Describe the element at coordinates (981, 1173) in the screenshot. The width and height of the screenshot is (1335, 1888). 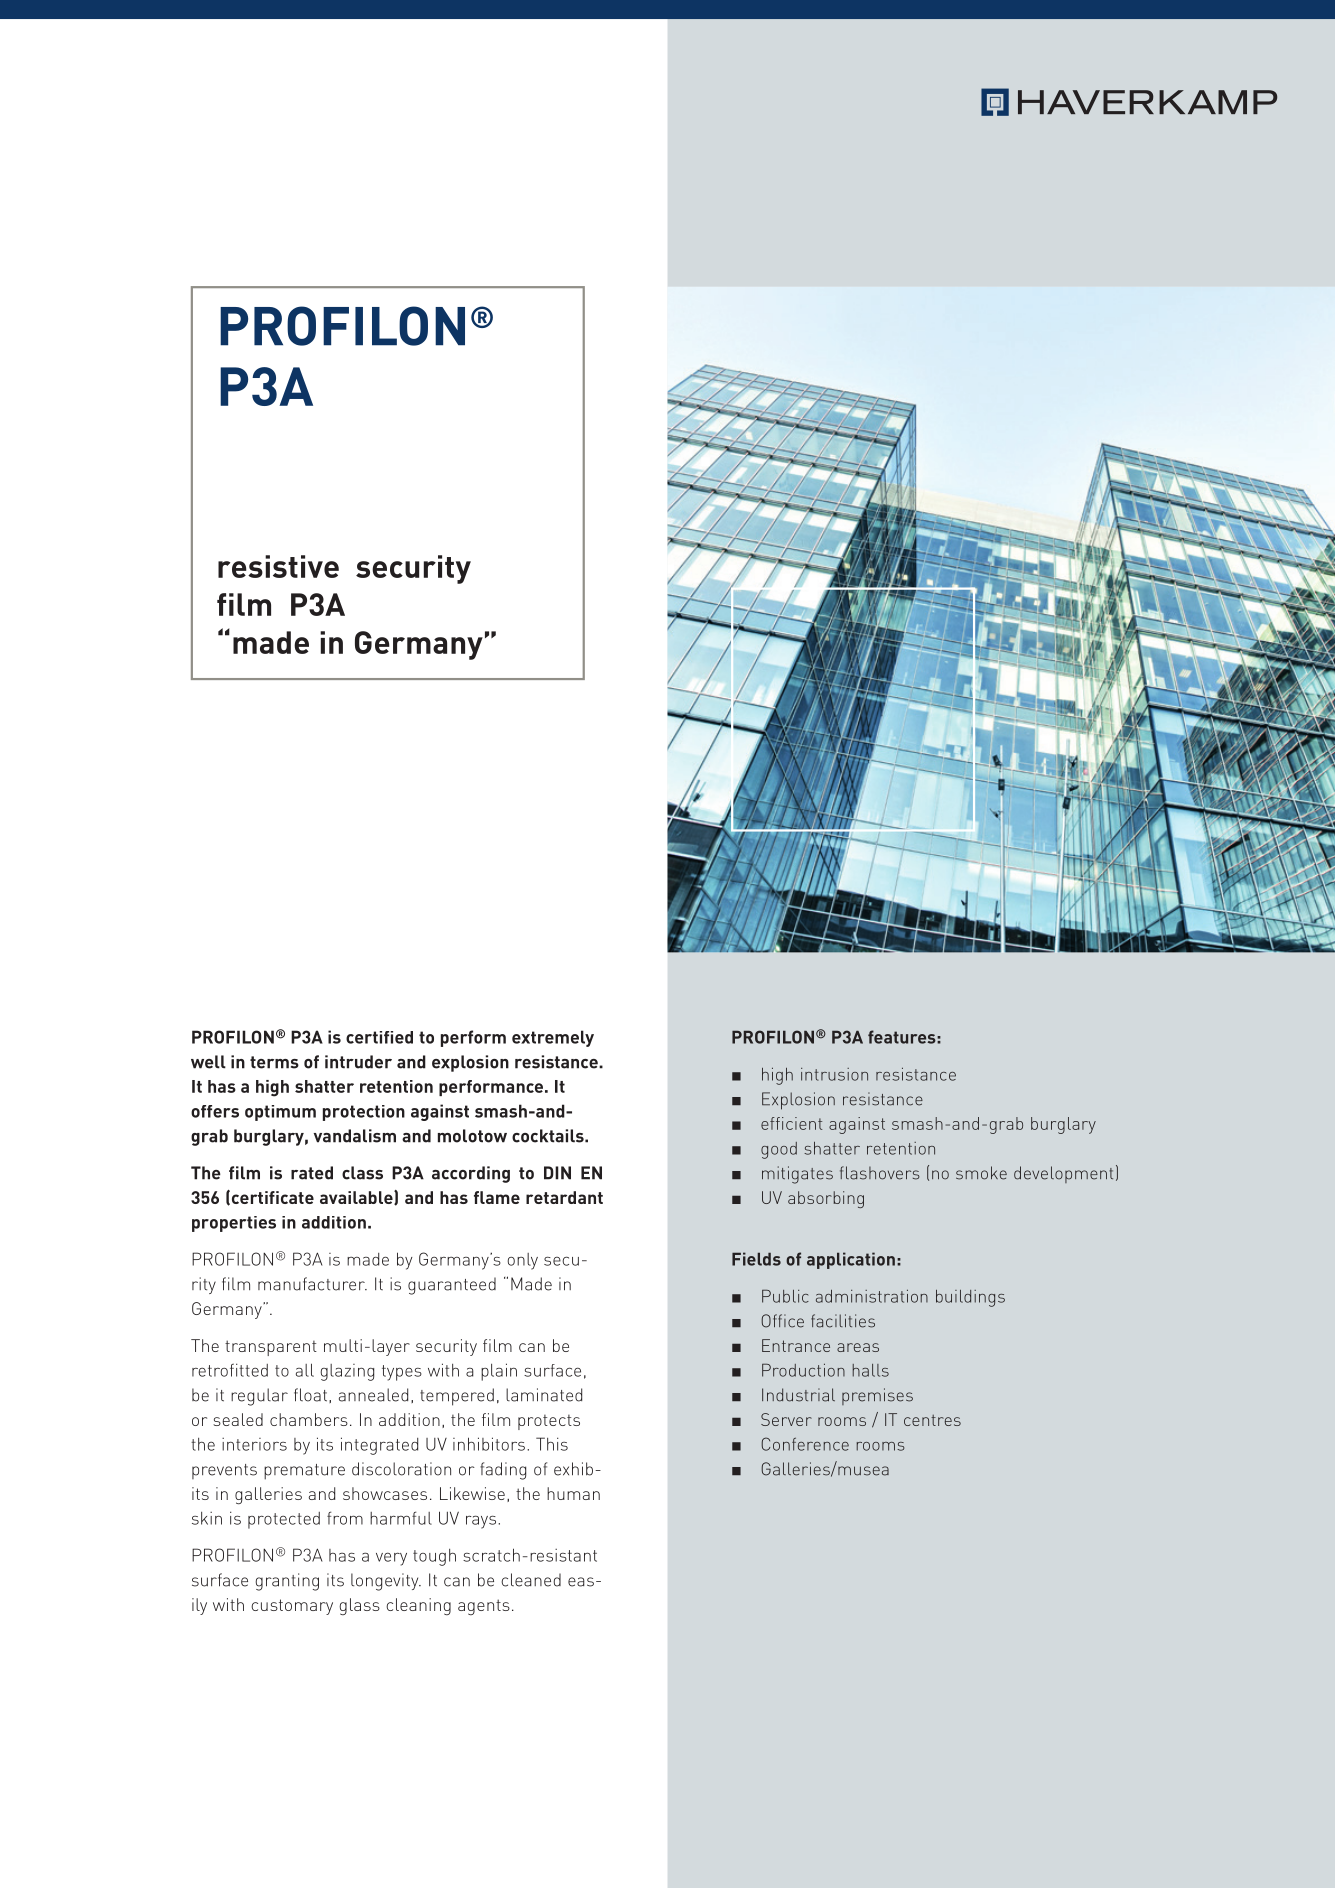
I see `smoke` at that location.
